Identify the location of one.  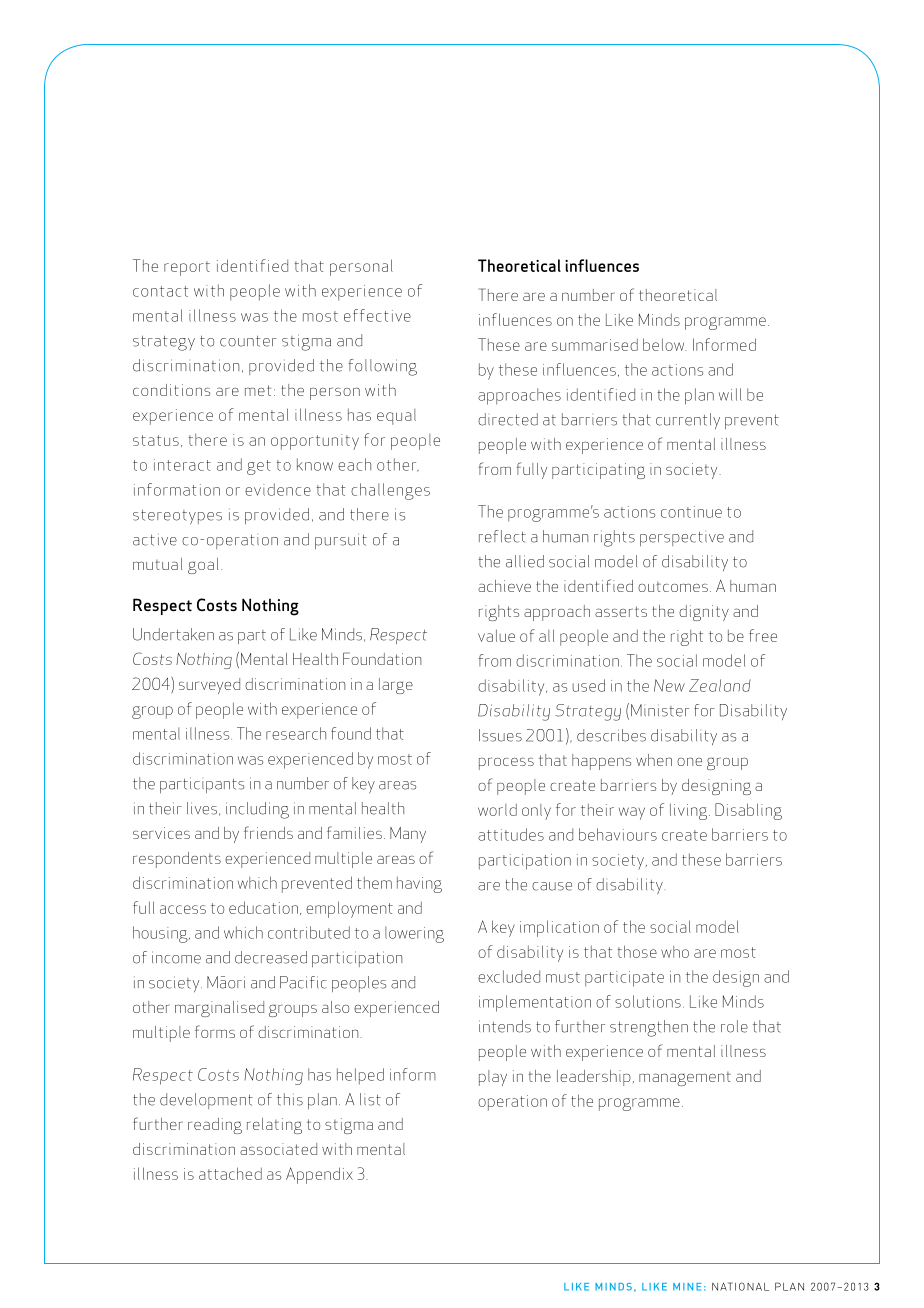
(689, 761).
